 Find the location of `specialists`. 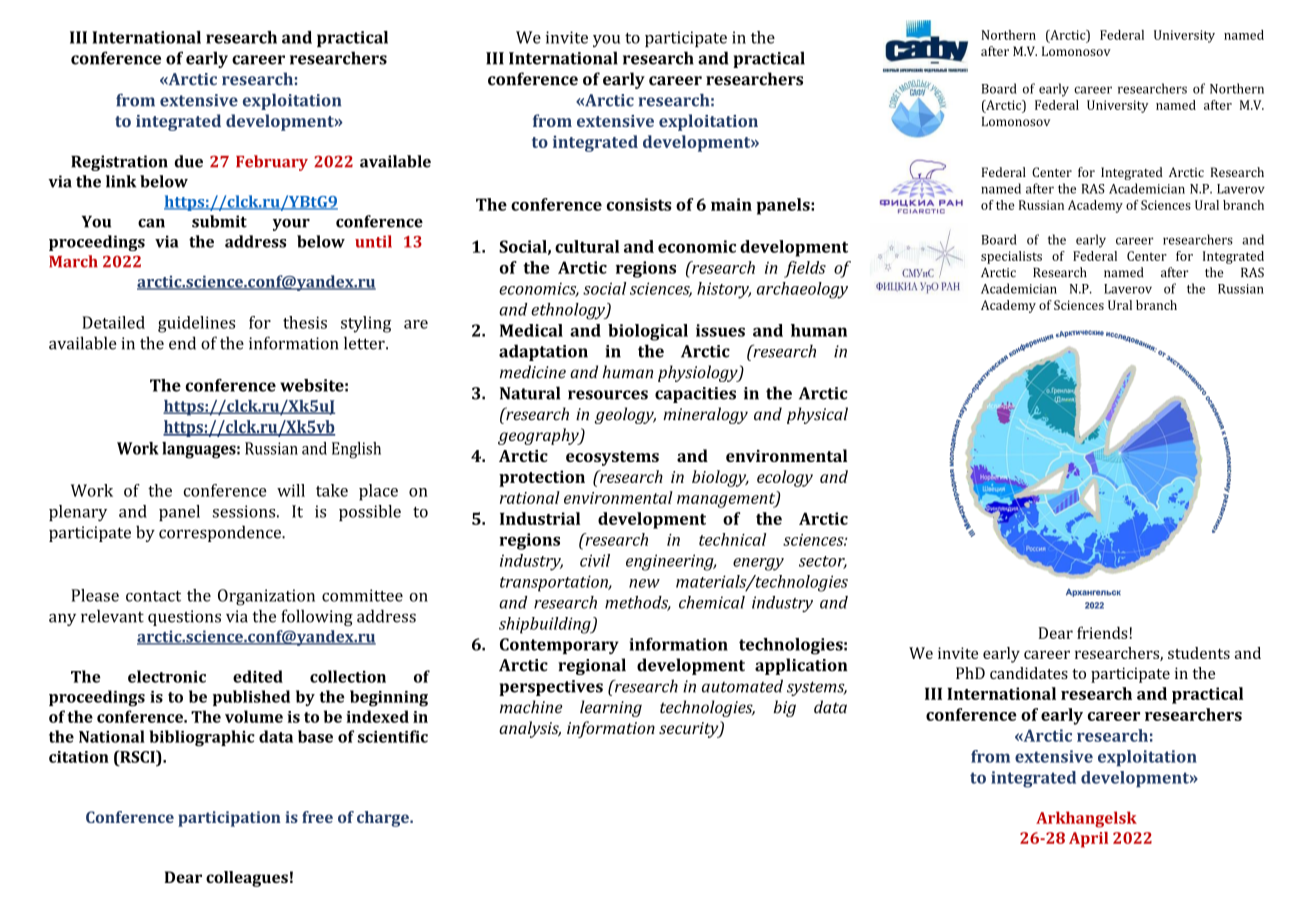

specialists is located at coordinates (1011, 257).
